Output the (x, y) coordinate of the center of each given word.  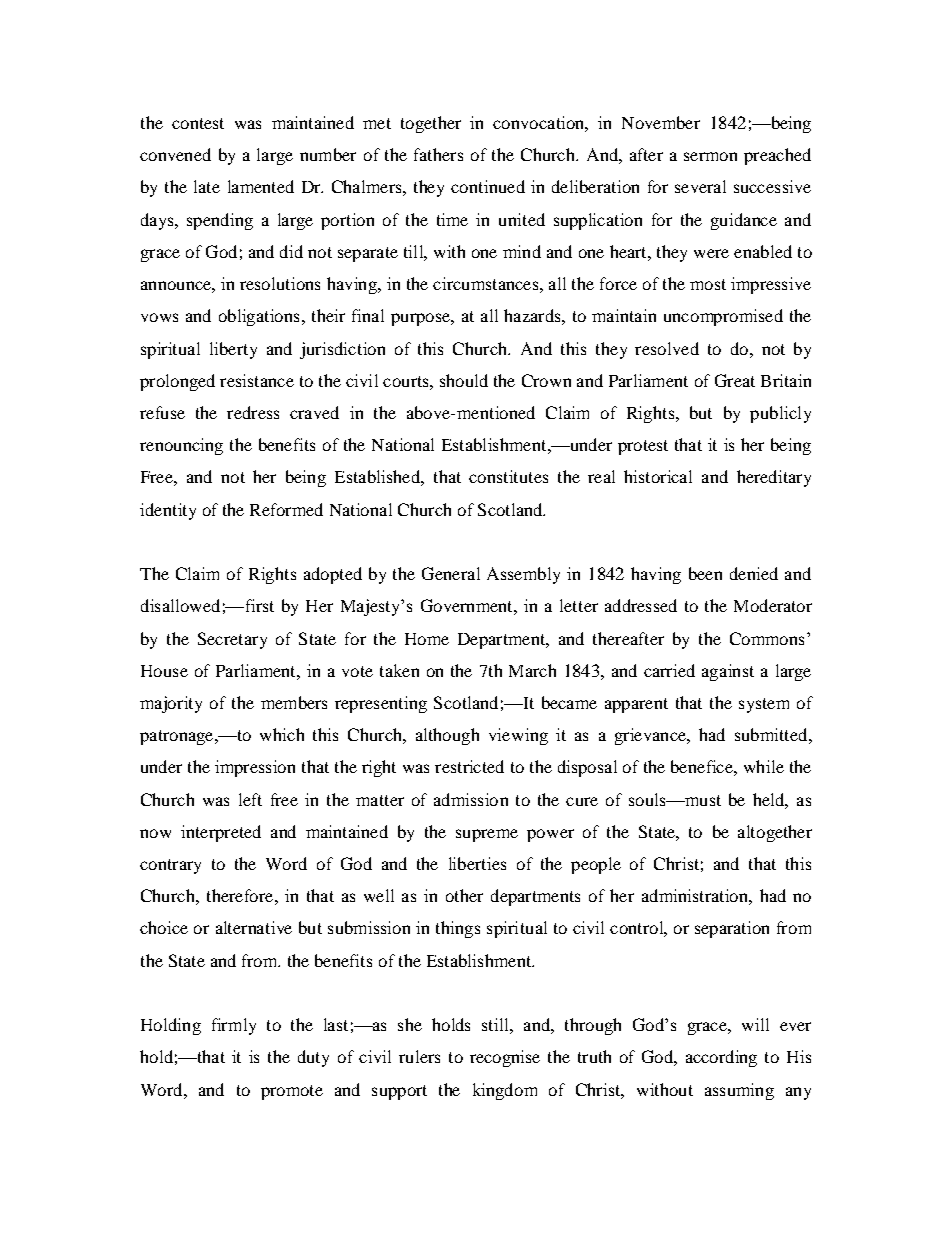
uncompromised (723, 317)
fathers (438, 154)
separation (732, 929)
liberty (233, 350)
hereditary (774, 478)
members (294, 702)
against (728, 672)
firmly (234, 1026)
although (447, 736)
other (464, 895)
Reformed (286, 509)
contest (198, 123)
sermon (710, 156)
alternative (254, 927)
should (464, 380)
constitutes (508, 476)
